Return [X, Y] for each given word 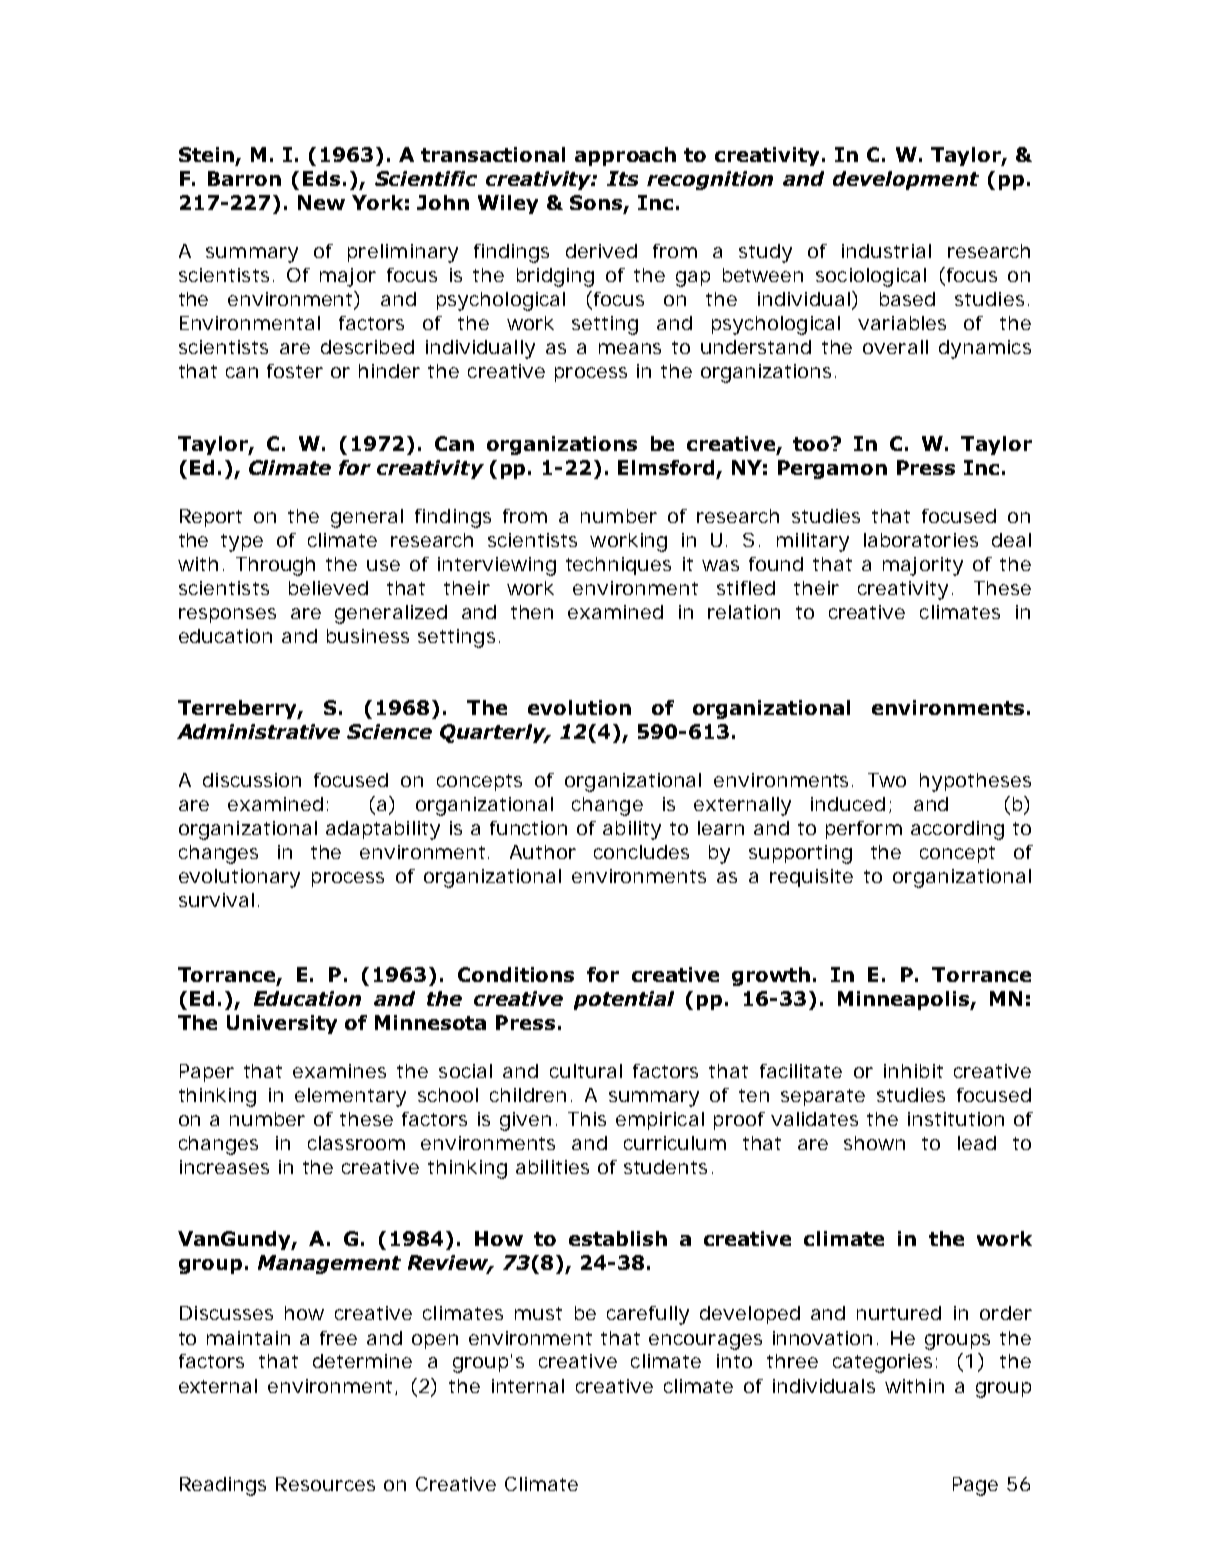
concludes [641, 852]
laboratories [921, 540]
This [587, 1119]
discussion [252, 780]
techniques [618, 566]
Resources [325, 1484]
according [957, 830]
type [242, 543]
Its [622, 178]
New [321, 202]
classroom [356, 1143]
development [906, 180]
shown [874, 1143]
